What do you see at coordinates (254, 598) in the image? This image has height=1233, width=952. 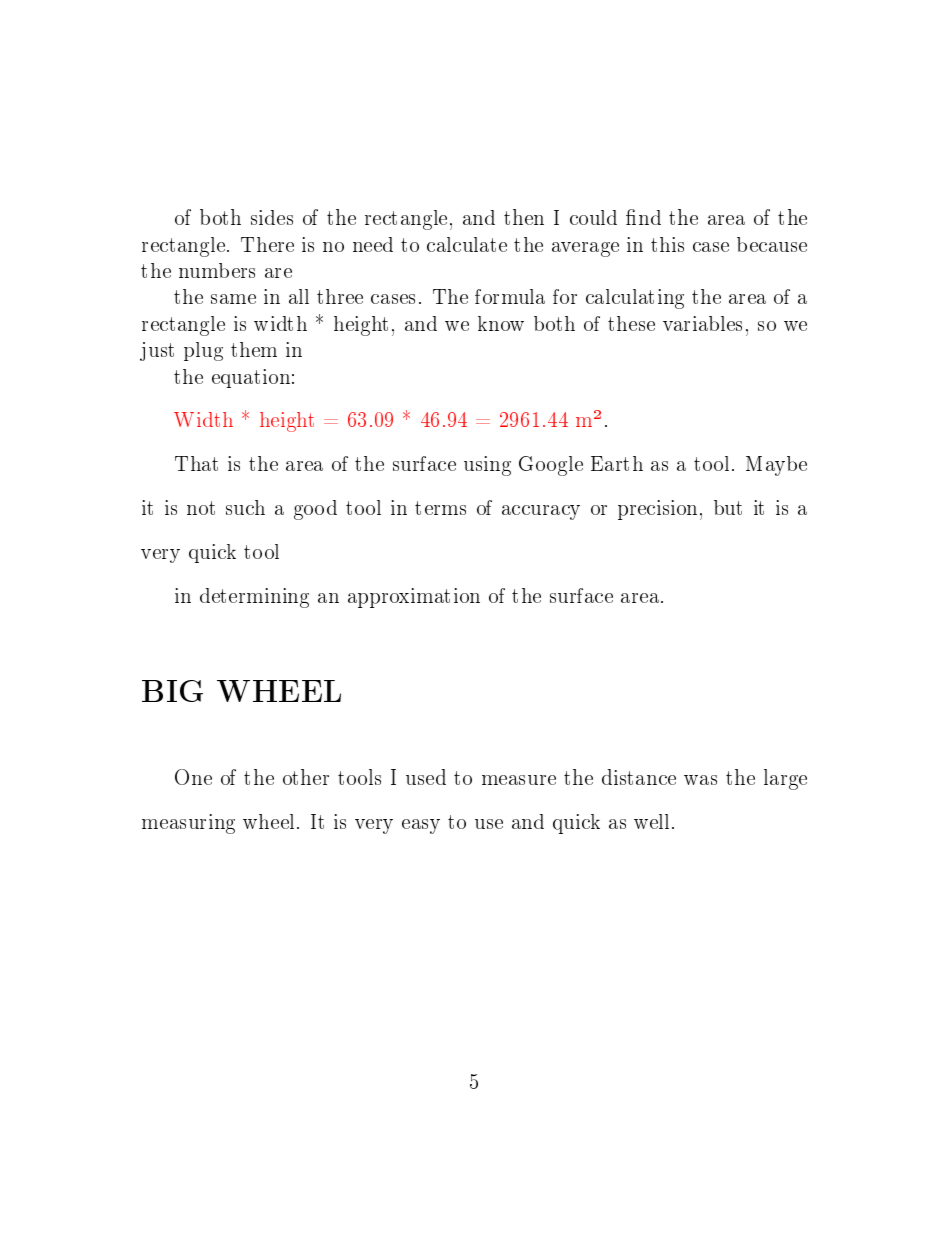 I see `determining` at bounding box center [254, 598].
